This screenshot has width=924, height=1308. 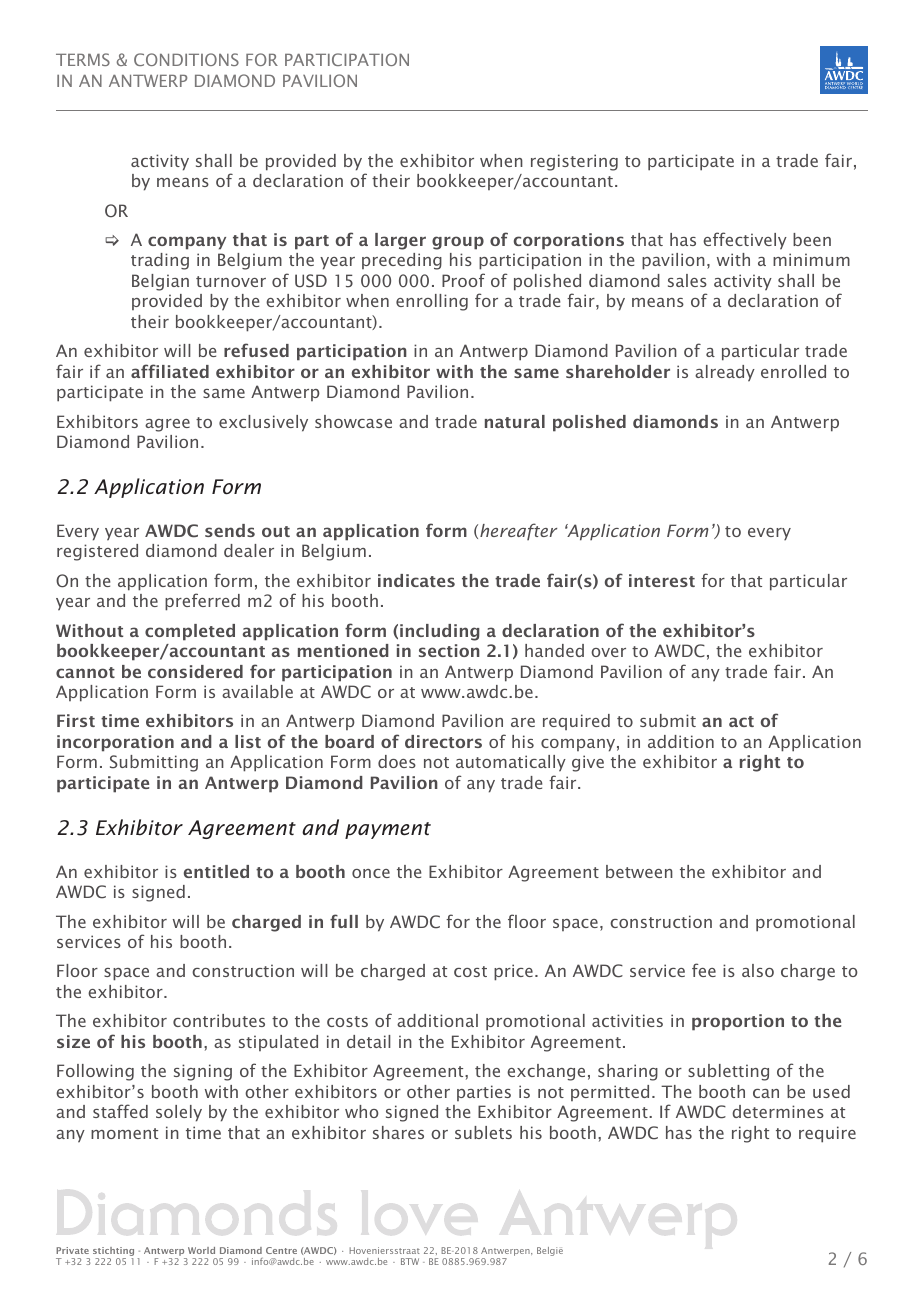 I want to click on incorporation, so click(x=115, y=743).
